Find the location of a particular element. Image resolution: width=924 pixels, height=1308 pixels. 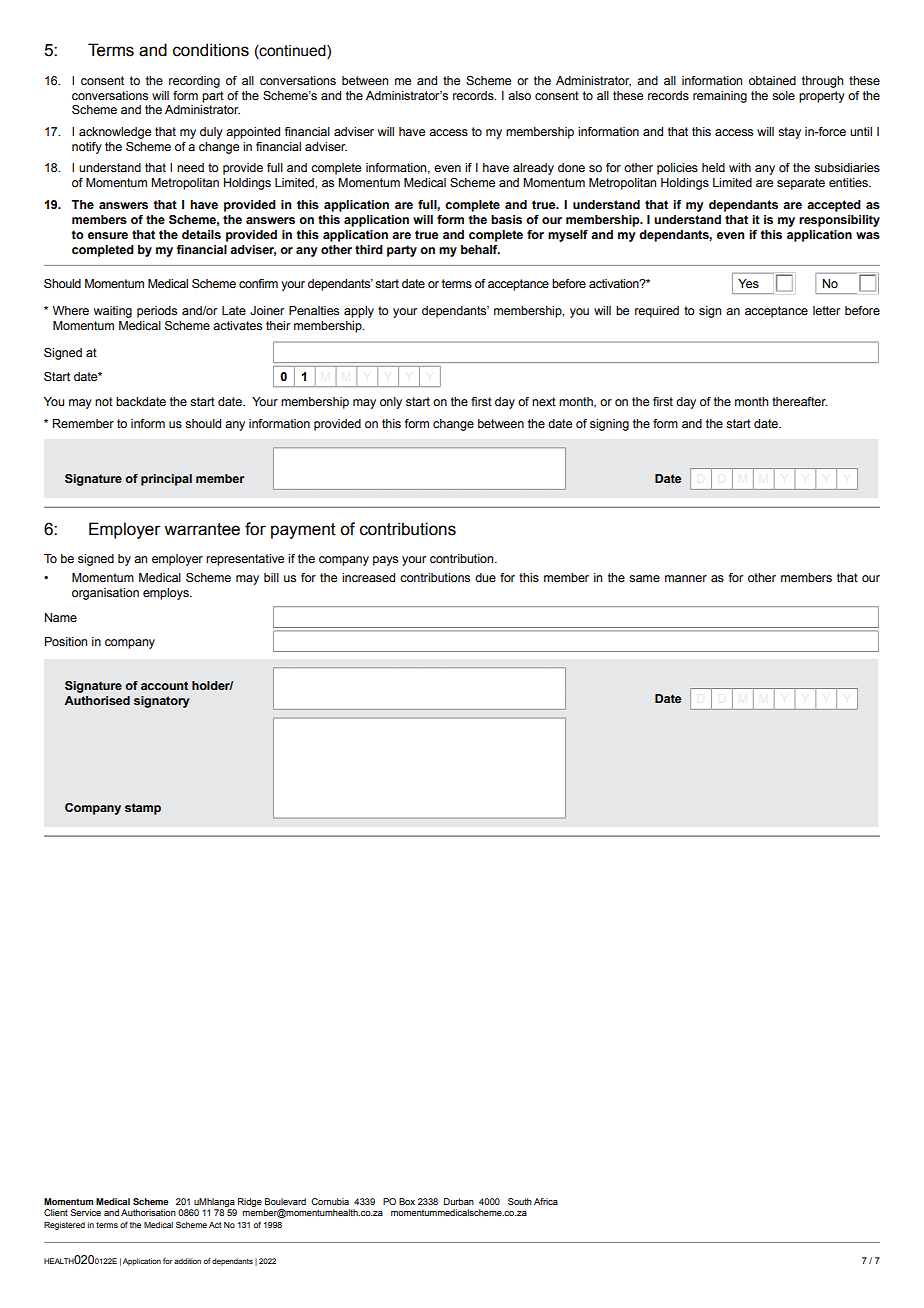

account is located at coordinates (164, 685).
